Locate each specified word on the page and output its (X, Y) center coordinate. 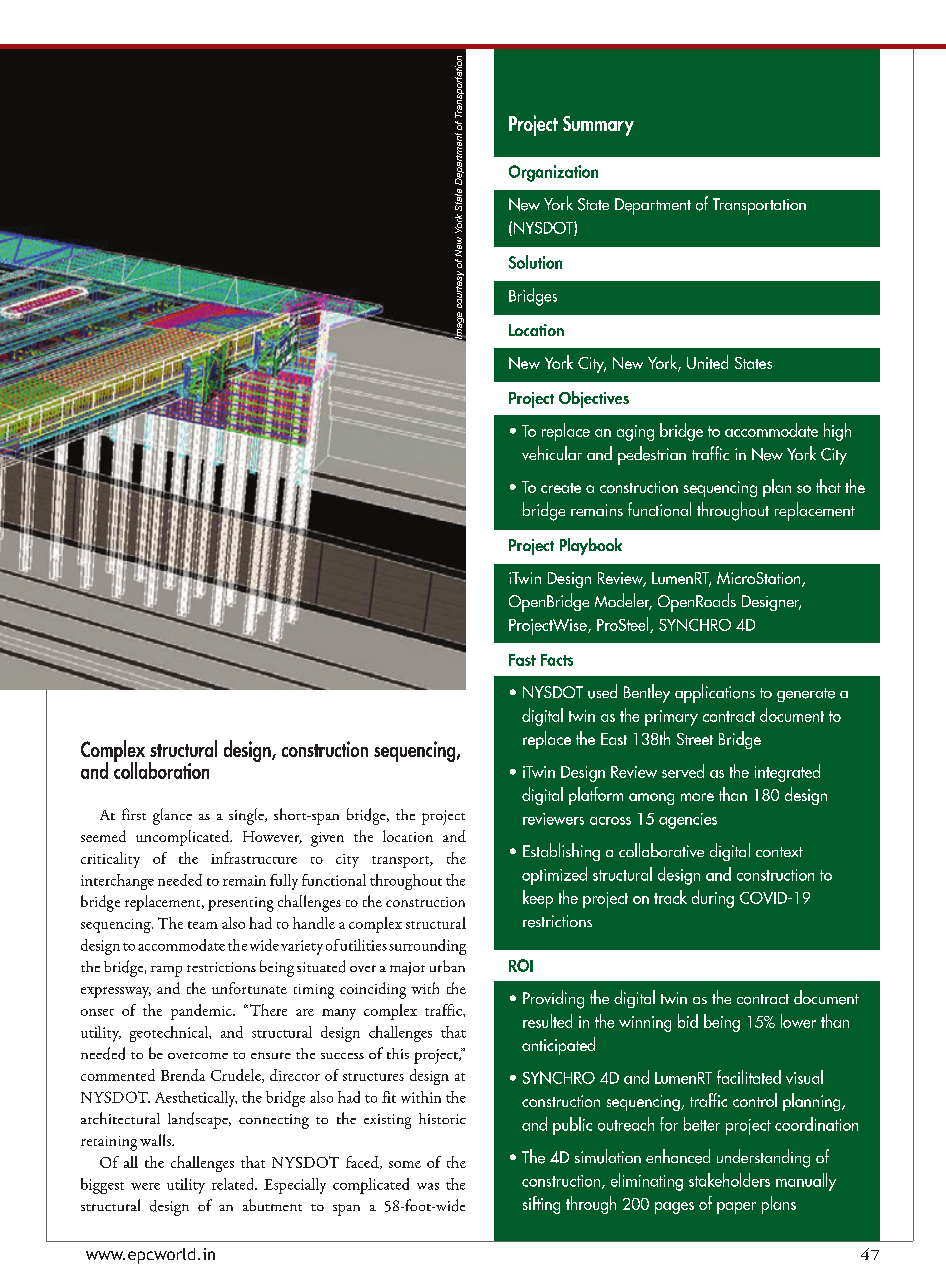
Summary (598, 126)
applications (715, 693)
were (145, 1186)
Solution (535, 262)
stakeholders (729, 1180)
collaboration (161, 769)
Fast (522, 660)
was (428, 1186)
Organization (553, 173)
